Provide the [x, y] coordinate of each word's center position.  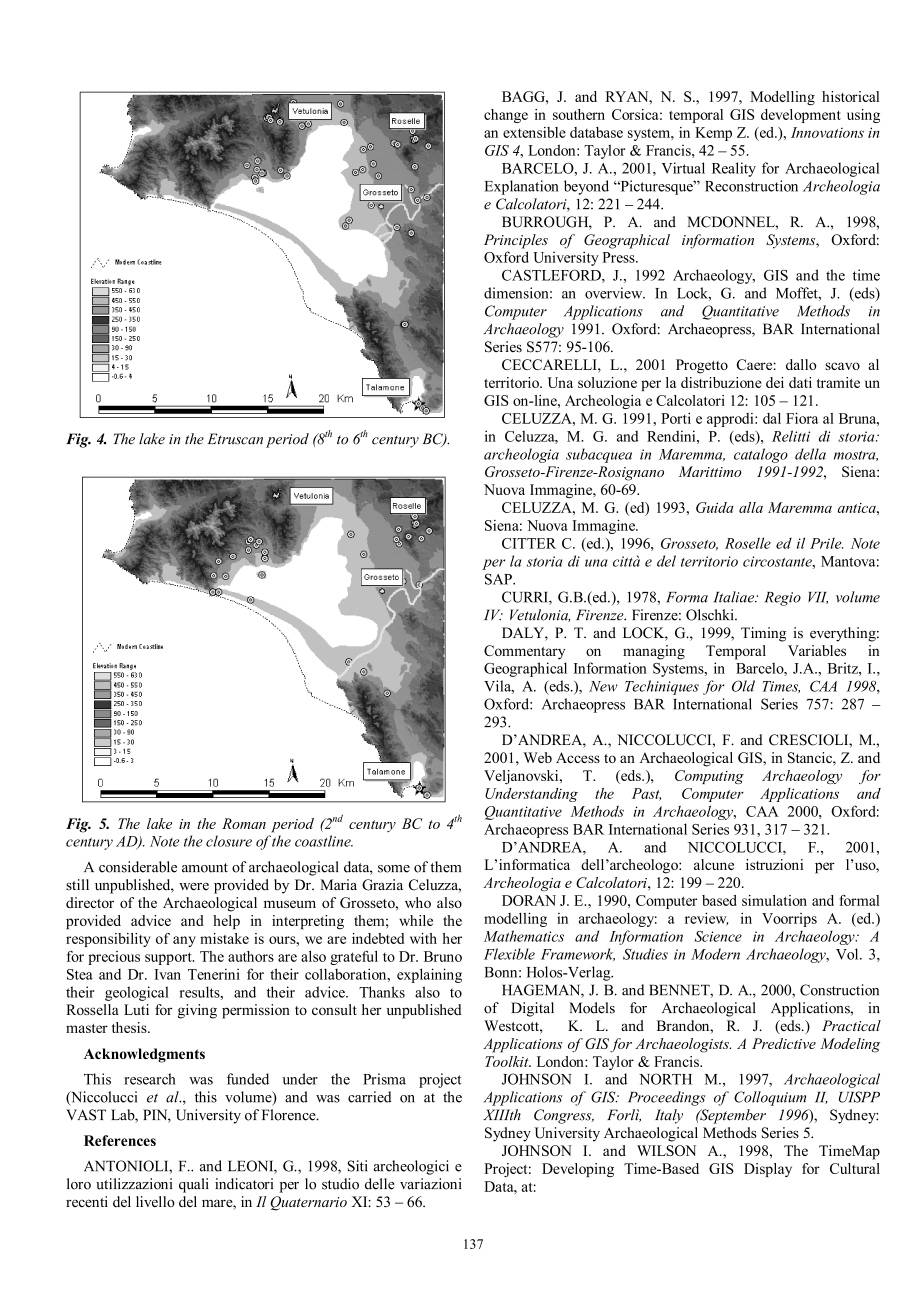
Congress [564, 1116]
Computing [709, 777]
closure [229, 841]
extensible [534, 132]
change [506, 116]
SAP [499, 579]
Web [537, 757]
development [801, 116]
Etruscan [235, 439]
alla [751, 507]
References [120, 1140]
